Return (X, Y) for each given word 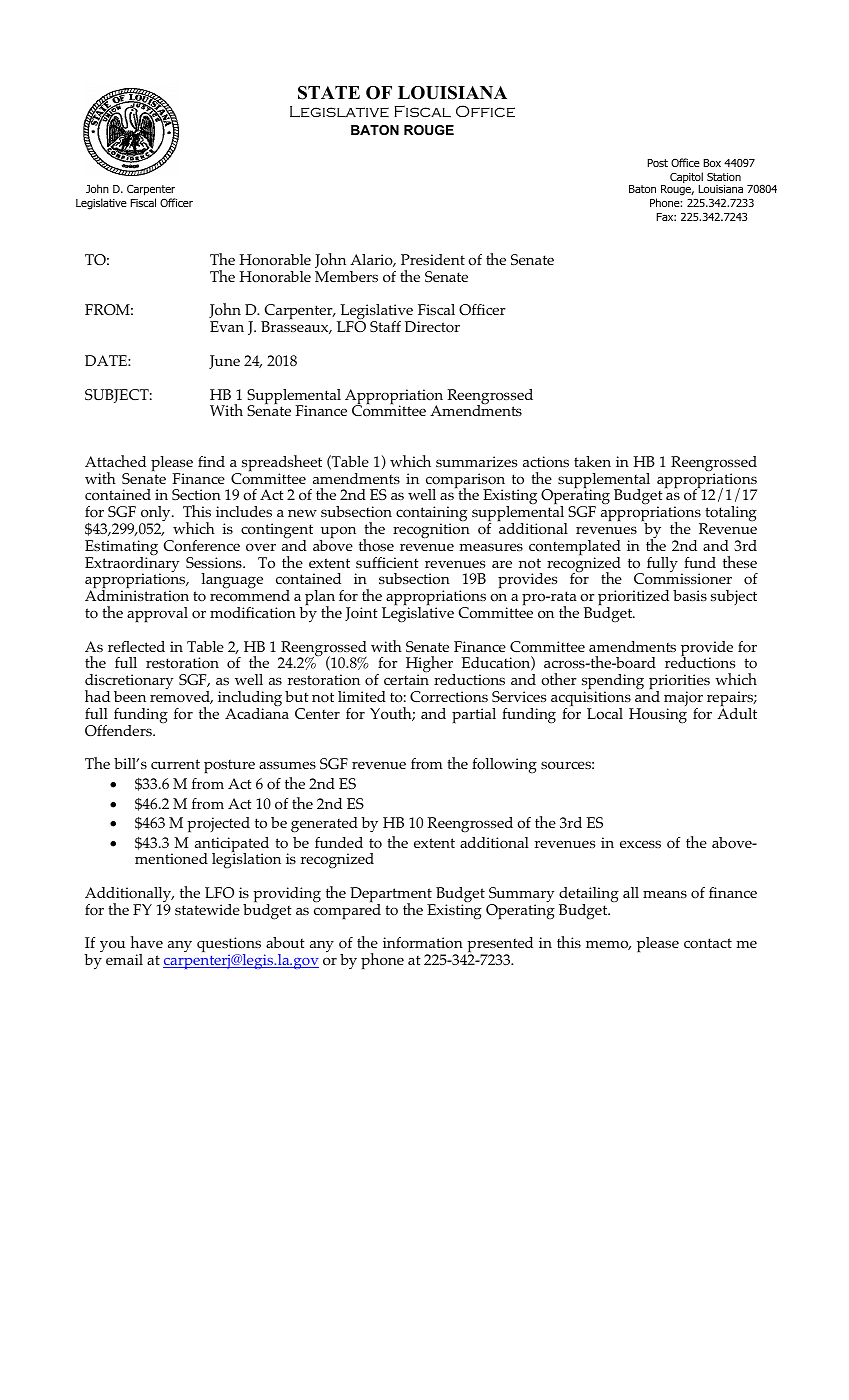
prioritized (633, 599)
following (504, 766)
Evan (227, 326)
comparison (465, 482)
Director (432, 327)
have (147, 942)
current (175, 764)
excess (640, 844)
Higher (430, 665)
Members (346, 276)
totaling (730, 515)
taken (592, 461)
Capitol (686, 179)
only (157, 515)
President (433, 259)
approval (157, 615)
